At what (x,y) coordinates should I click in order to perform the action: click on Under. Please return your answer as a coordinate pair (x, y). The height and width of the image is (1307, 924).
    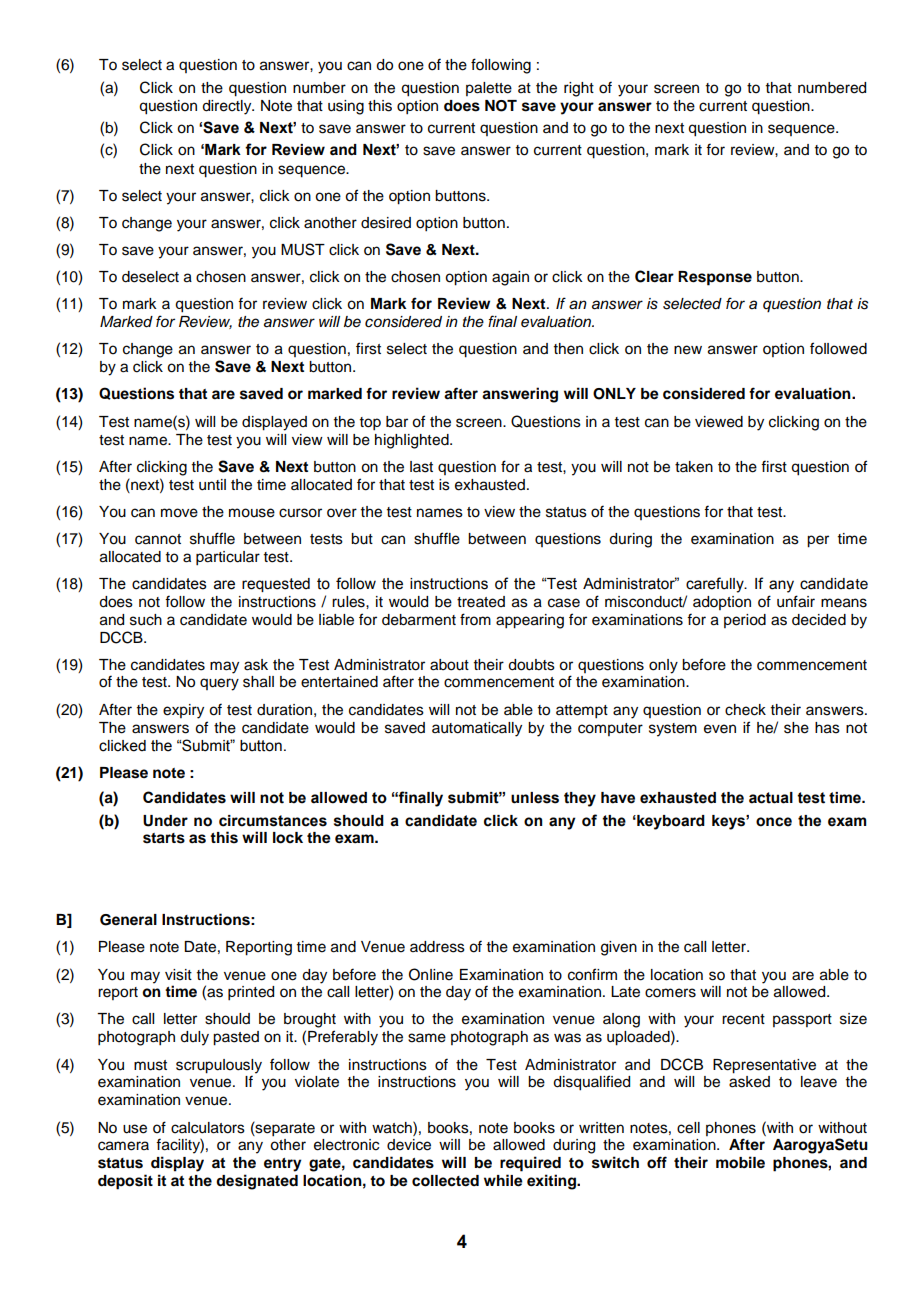
    Looking at the image, I should click on (165, 821).
